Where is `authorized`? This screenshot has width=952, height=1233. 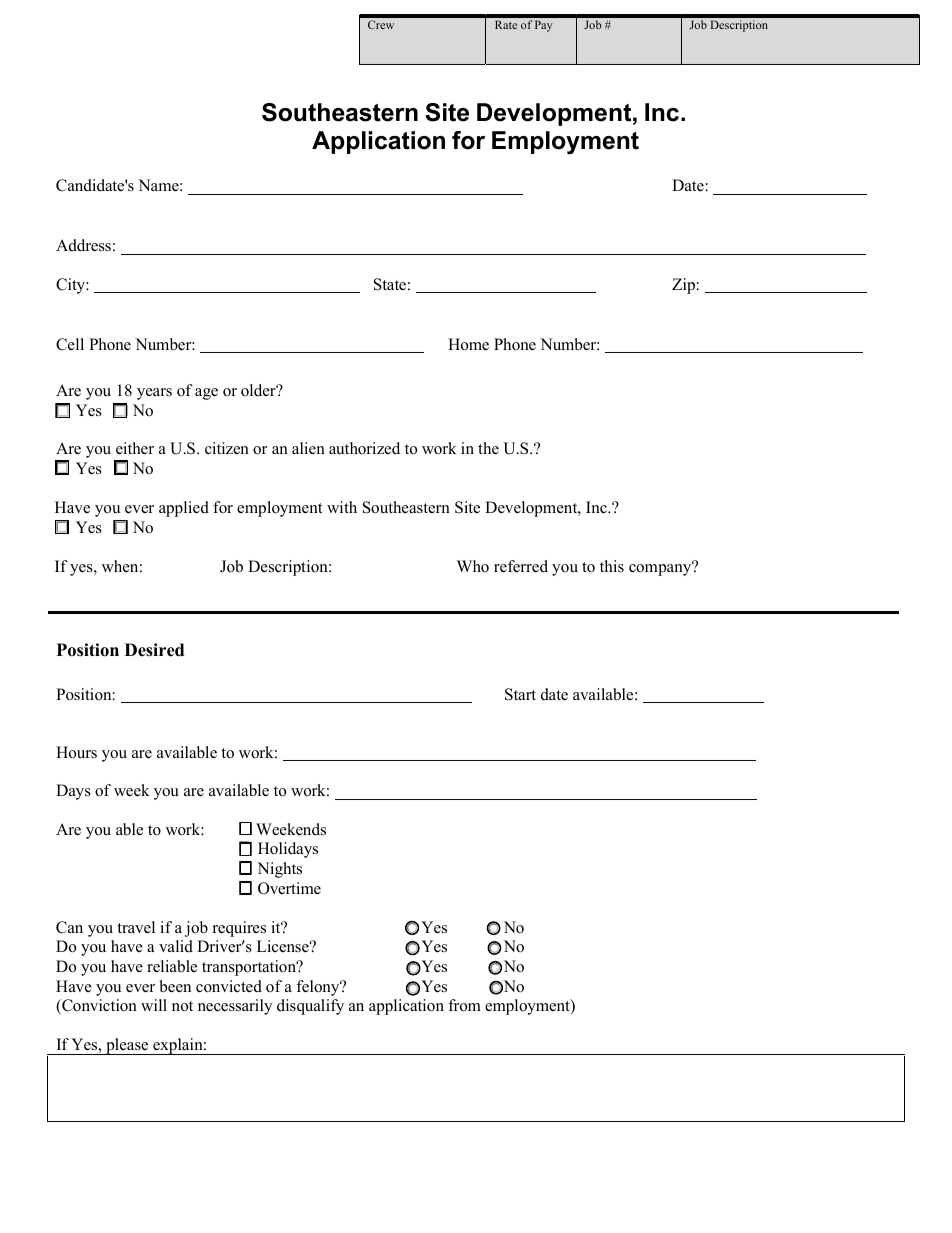
authorized is located at coordinates (364, 448).
